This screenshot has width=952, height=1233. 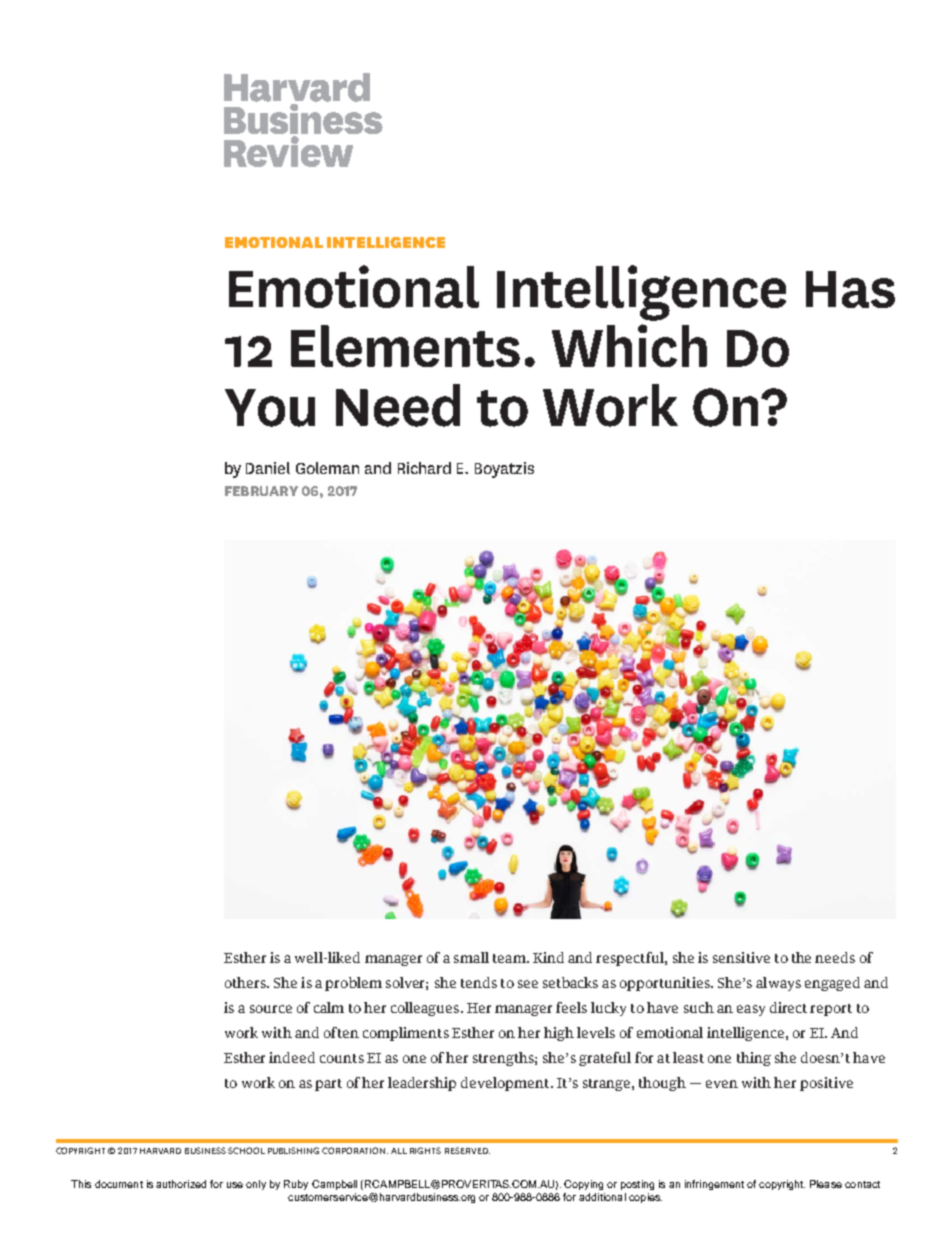 What do you see at coordinates (424, 468) in the screenshot?
I see `Richard` at bounding box center [424, 468].
